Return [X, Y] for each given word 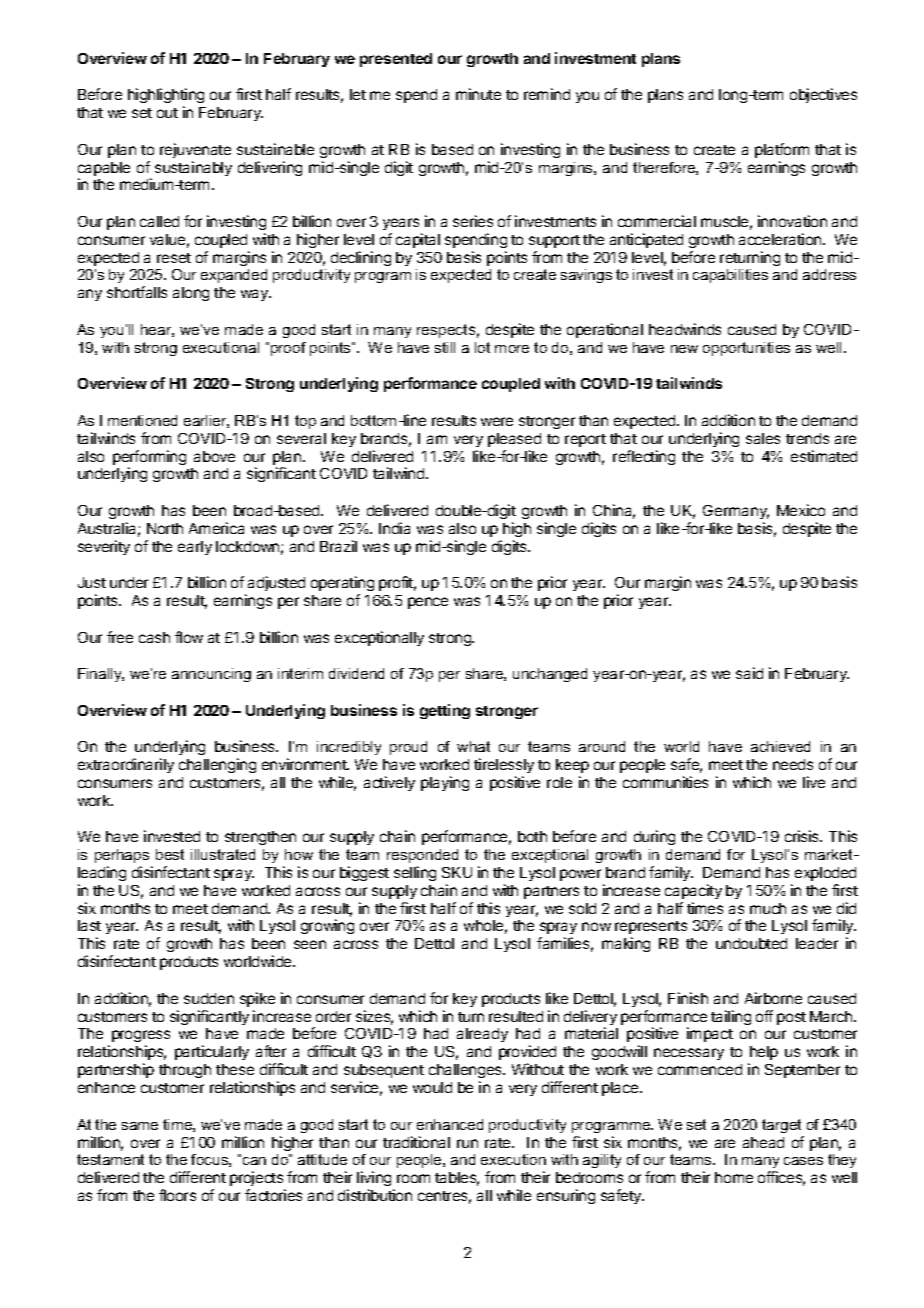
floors [177, 1195]
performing [149, 459]
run [467, 1143]
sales [763, 438]
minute [478, 94]
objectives [823, 95]
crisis [803, 836]
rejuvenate [195, 150]
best [170, 854]
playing [445, 783]
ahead [763, 1142]
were [497, 421]
